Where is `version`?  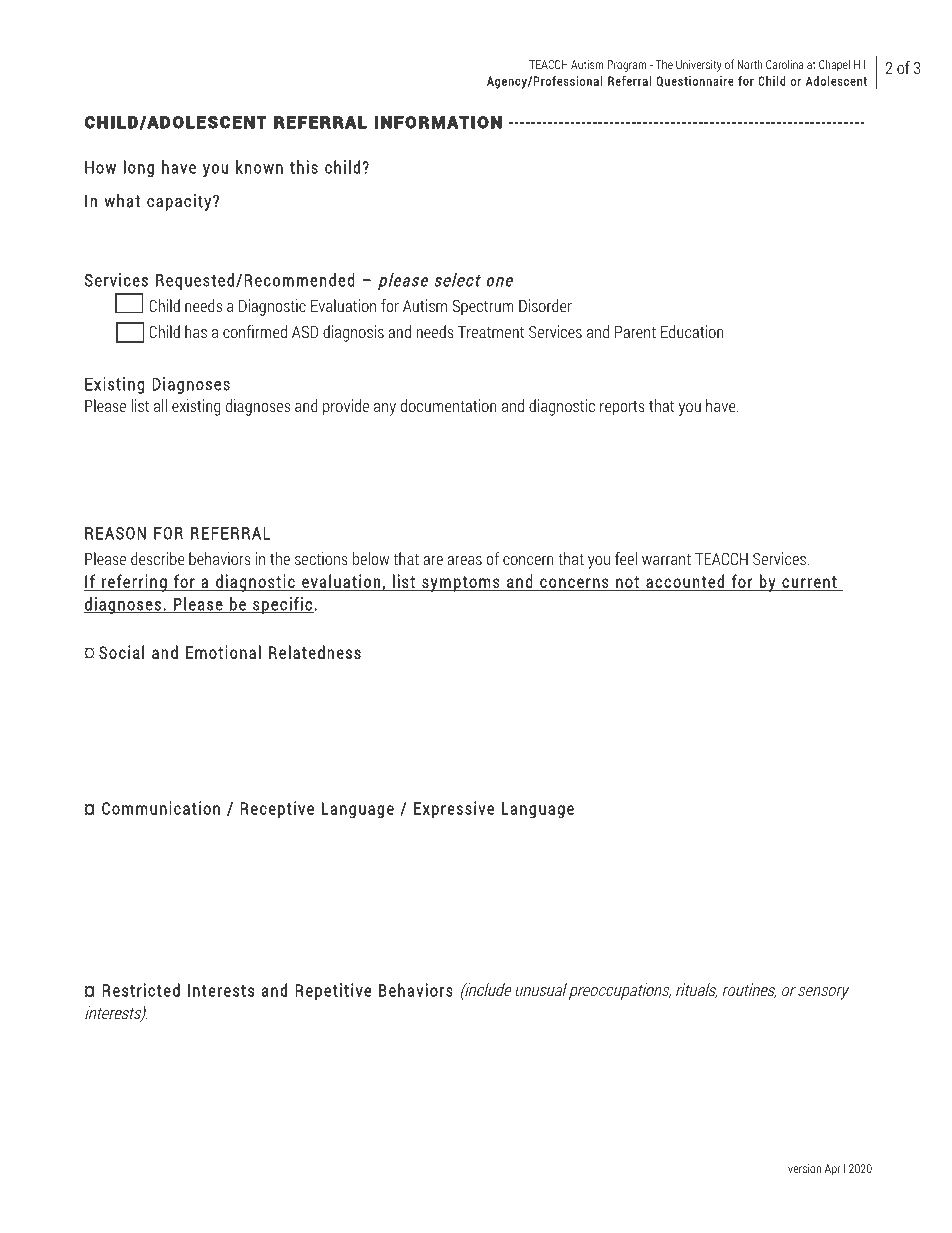
version is located at coordinates (804, 1168).
